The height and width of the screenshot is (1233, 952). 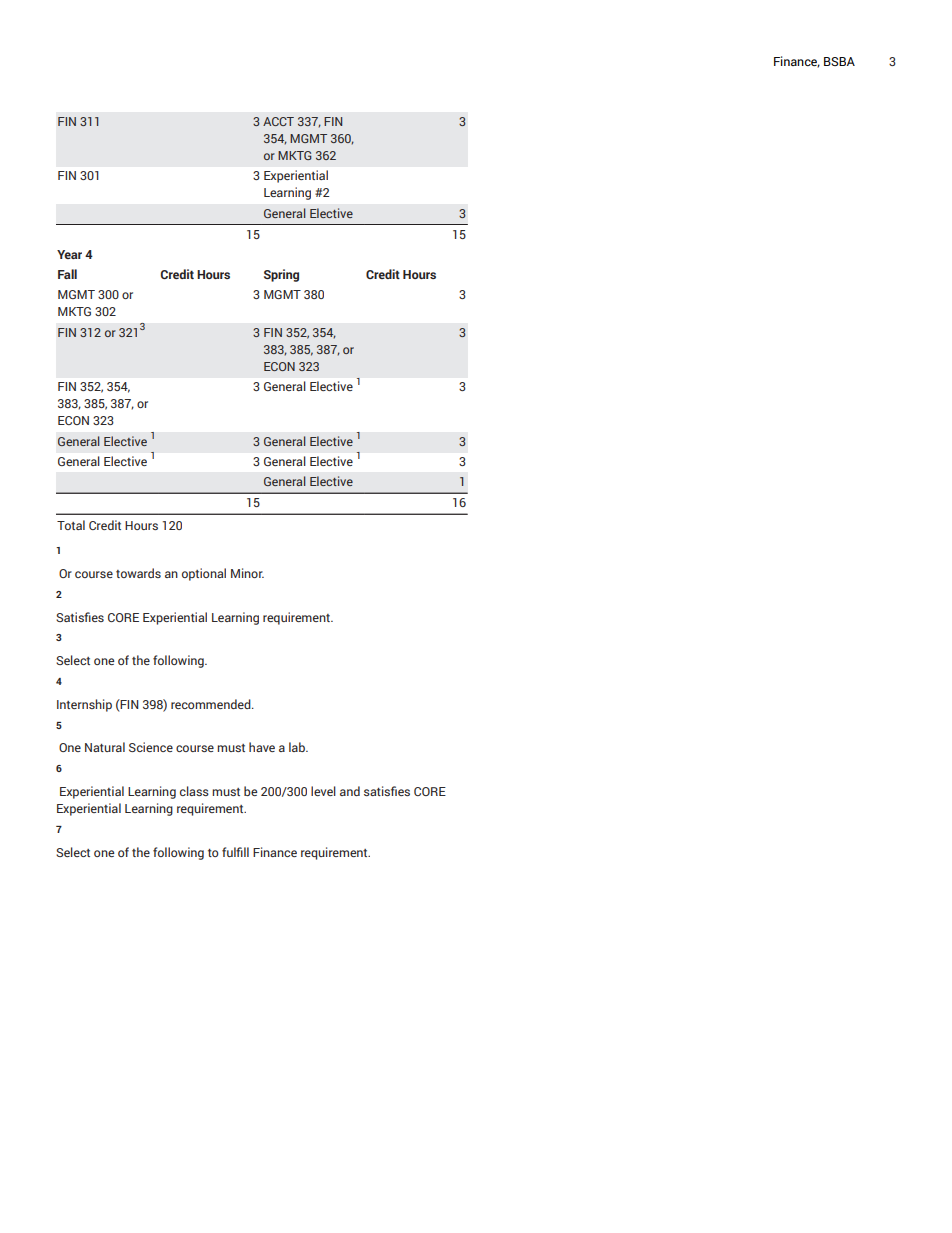 I want to click on ACCT, so click(x=278, y=121).
